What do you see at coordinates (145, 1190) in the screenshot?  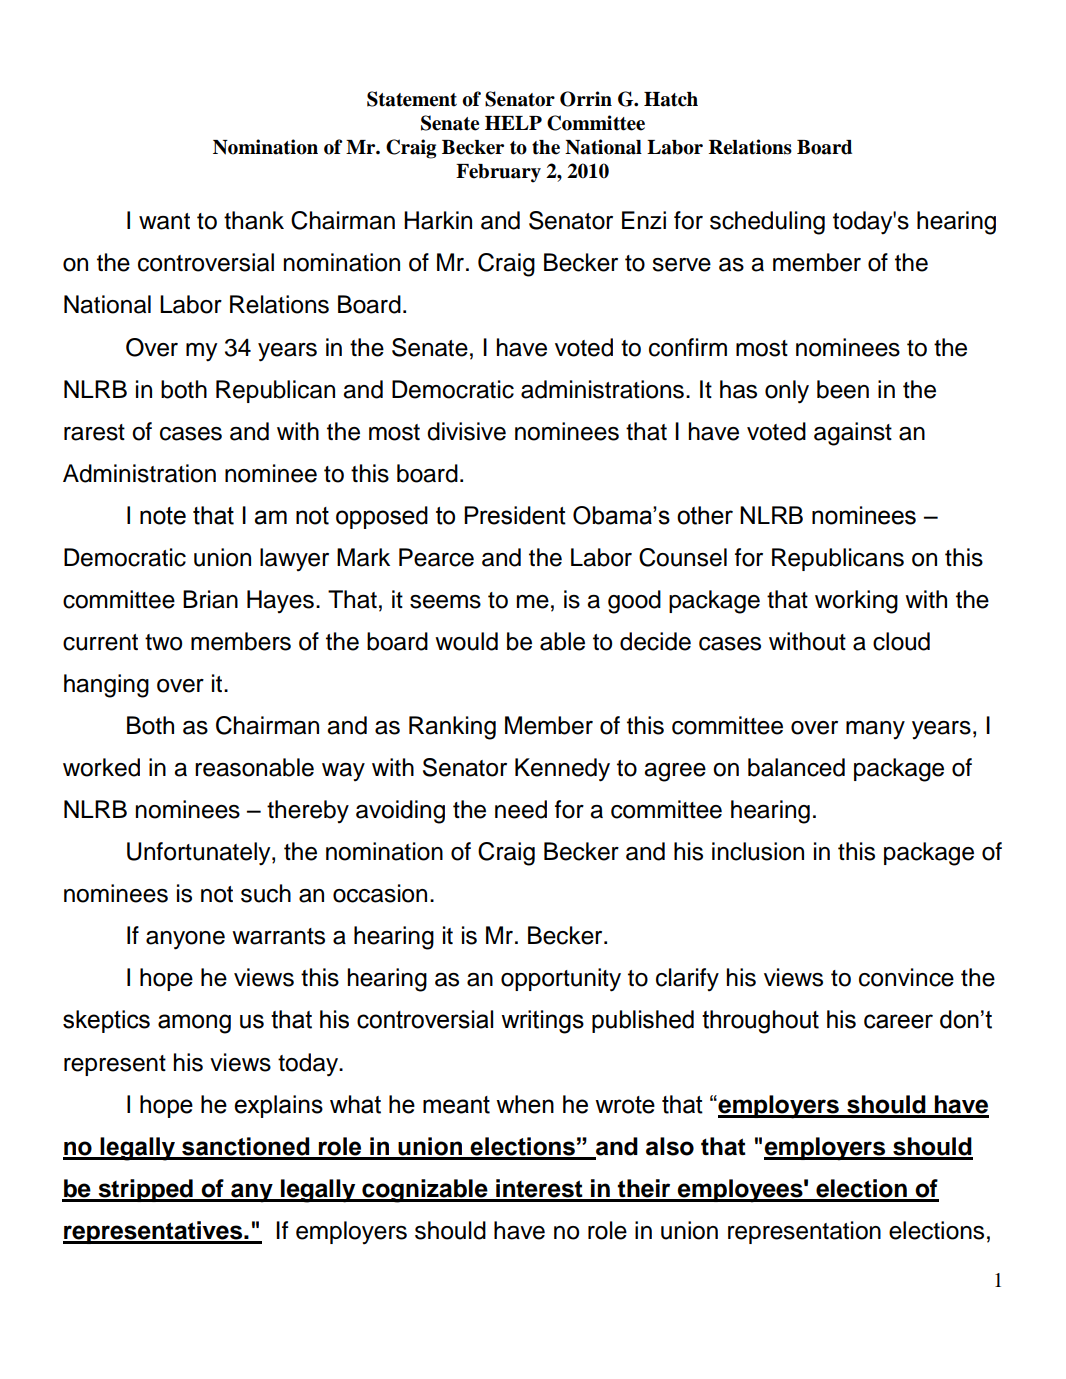 I see `stripped` at bounding box center [145, 1190].
